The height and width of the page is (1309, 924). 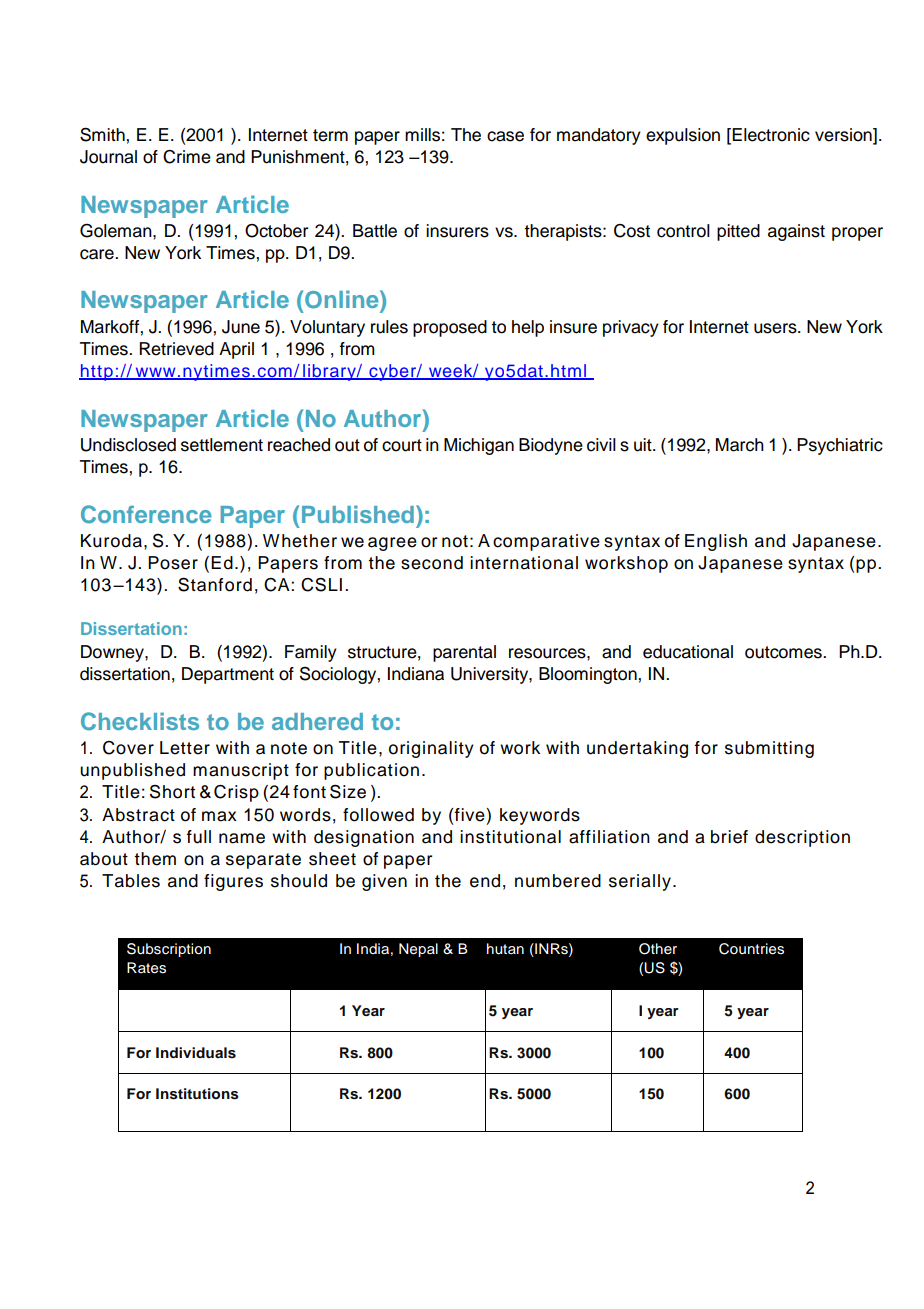 I want to click on Crime, so click(x=187, y=157).
